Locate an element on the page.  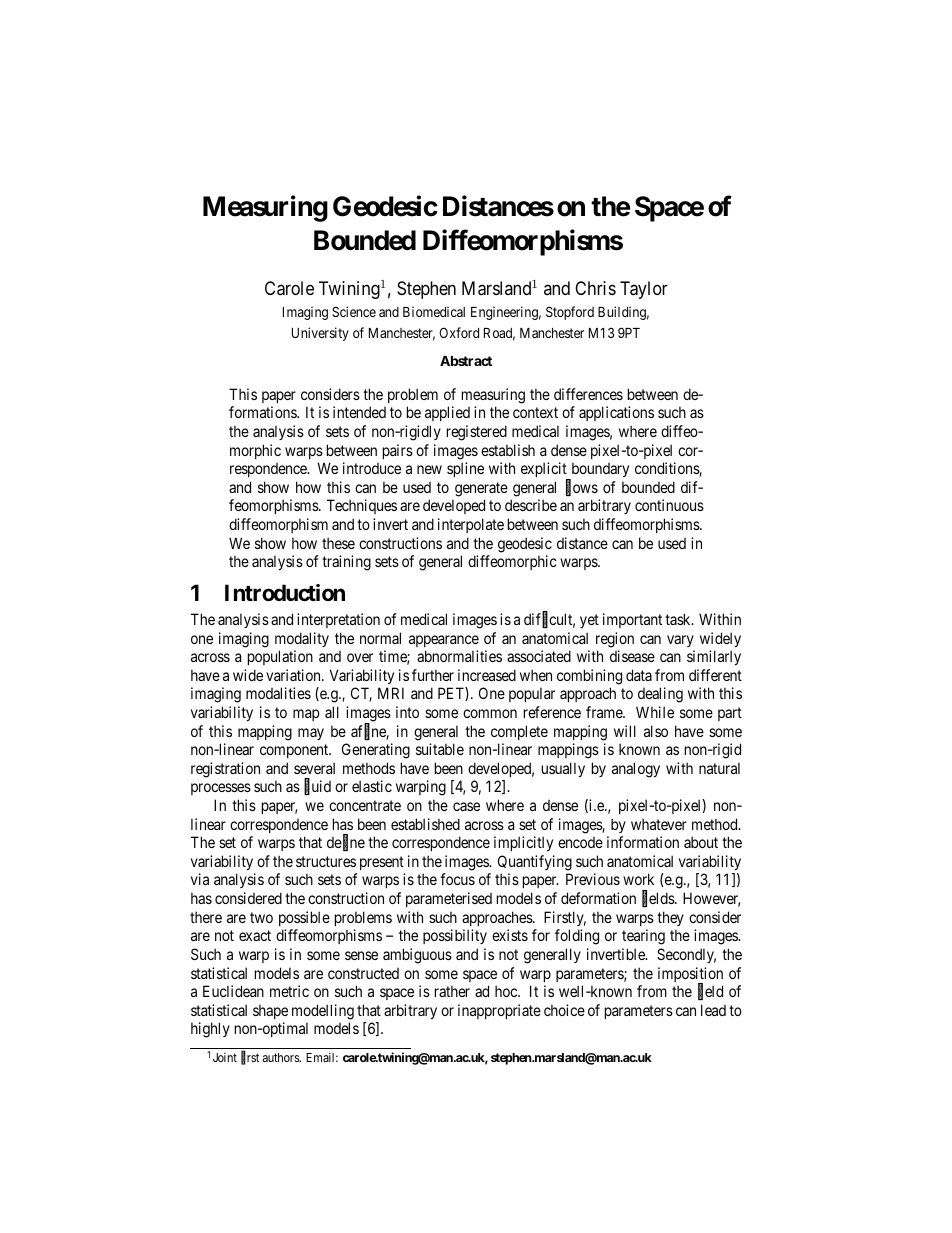
Science is located at coordinates (354, 311).
